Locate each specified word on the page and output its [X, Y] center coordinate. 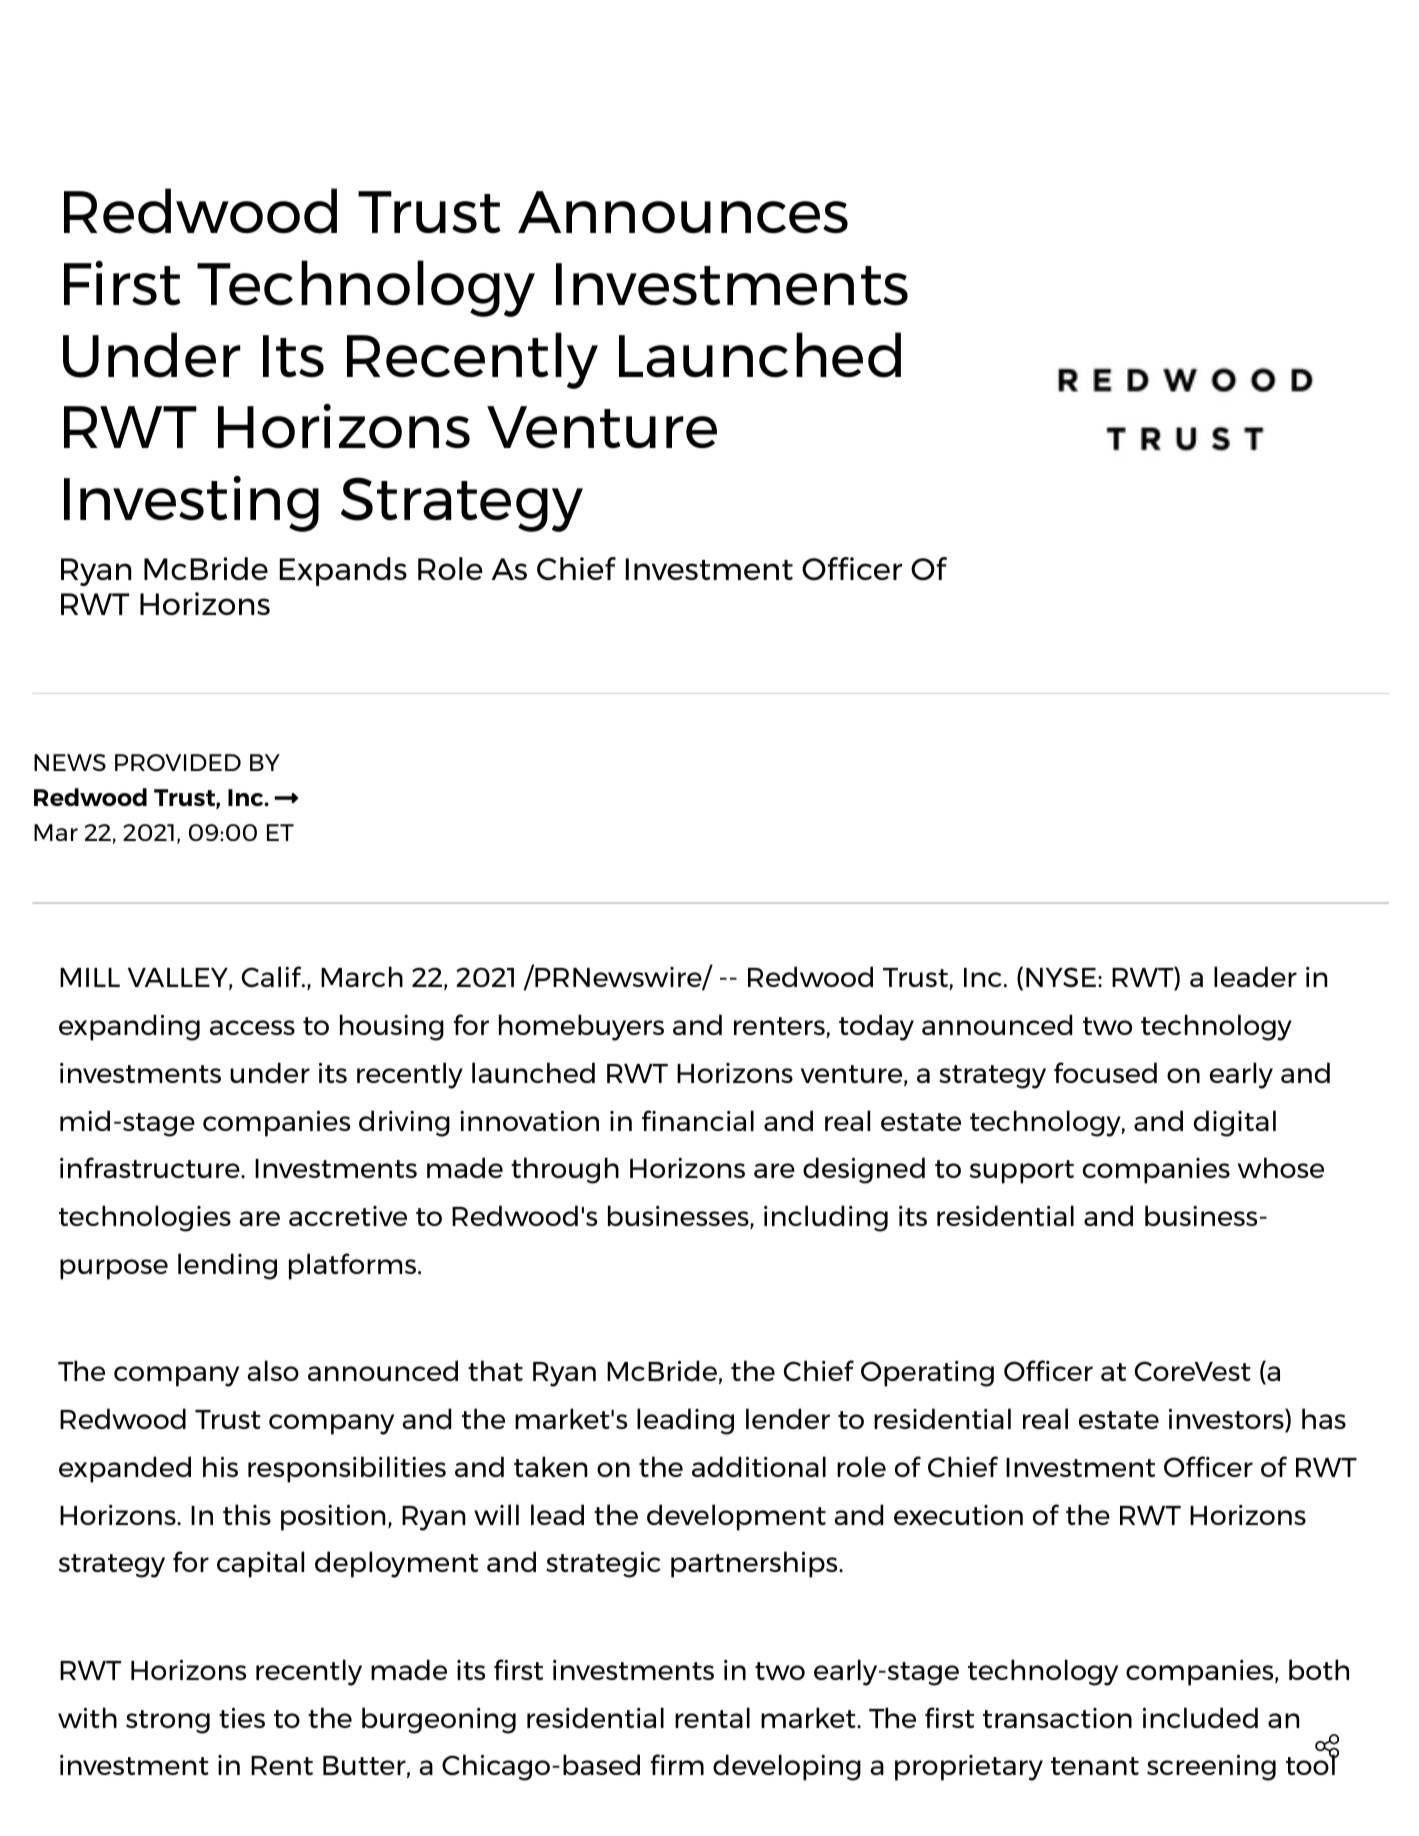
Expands [343, 571]
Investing [191, 504]
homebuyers [581, 1027]
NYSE [1061, 977]
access [252, 1027]
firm [677, 1764]
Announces [683, 212]
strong [168, 1722]
